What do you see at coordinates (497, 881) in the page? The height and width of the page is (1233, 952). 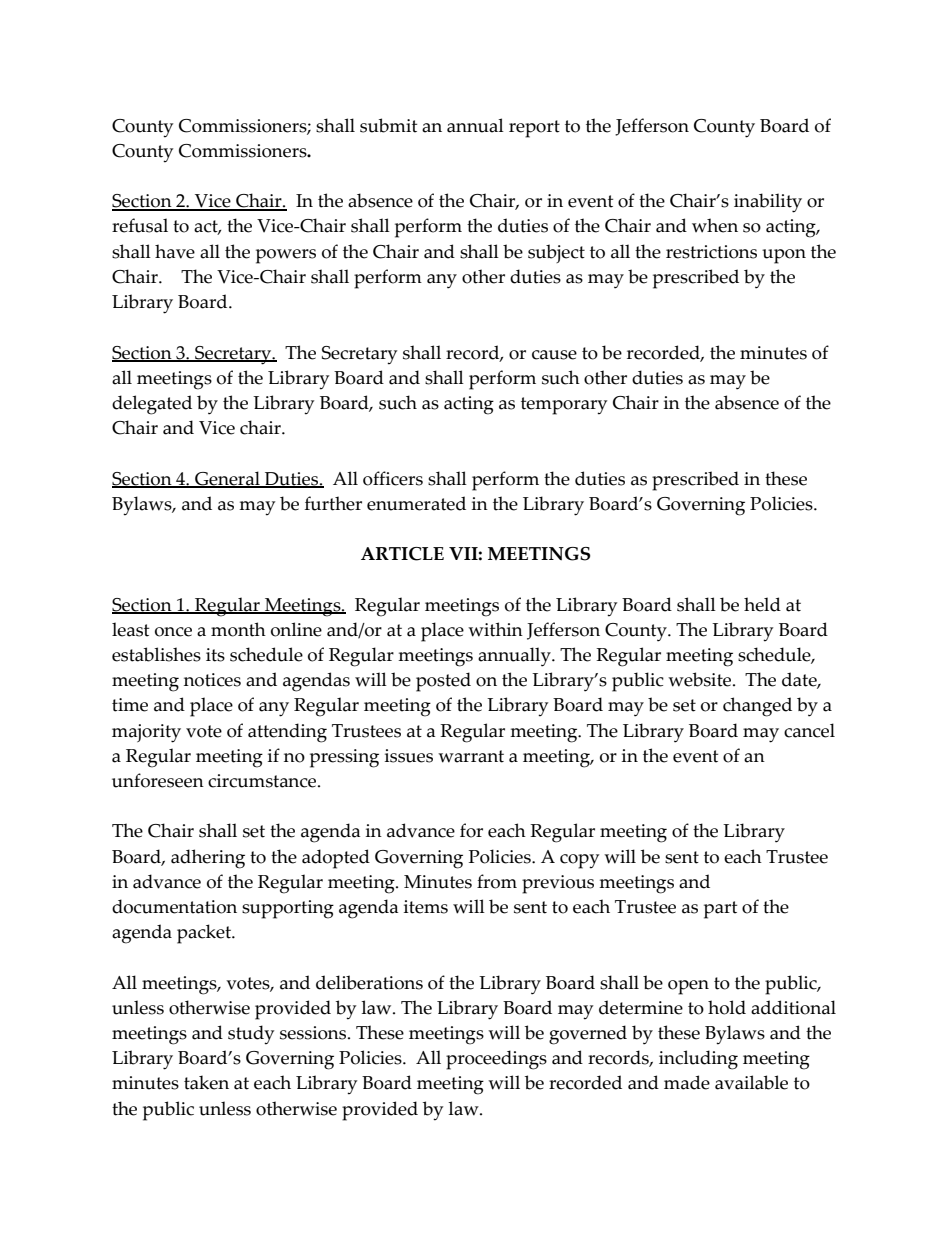 I see `from` at bounding box center [497, 881].
